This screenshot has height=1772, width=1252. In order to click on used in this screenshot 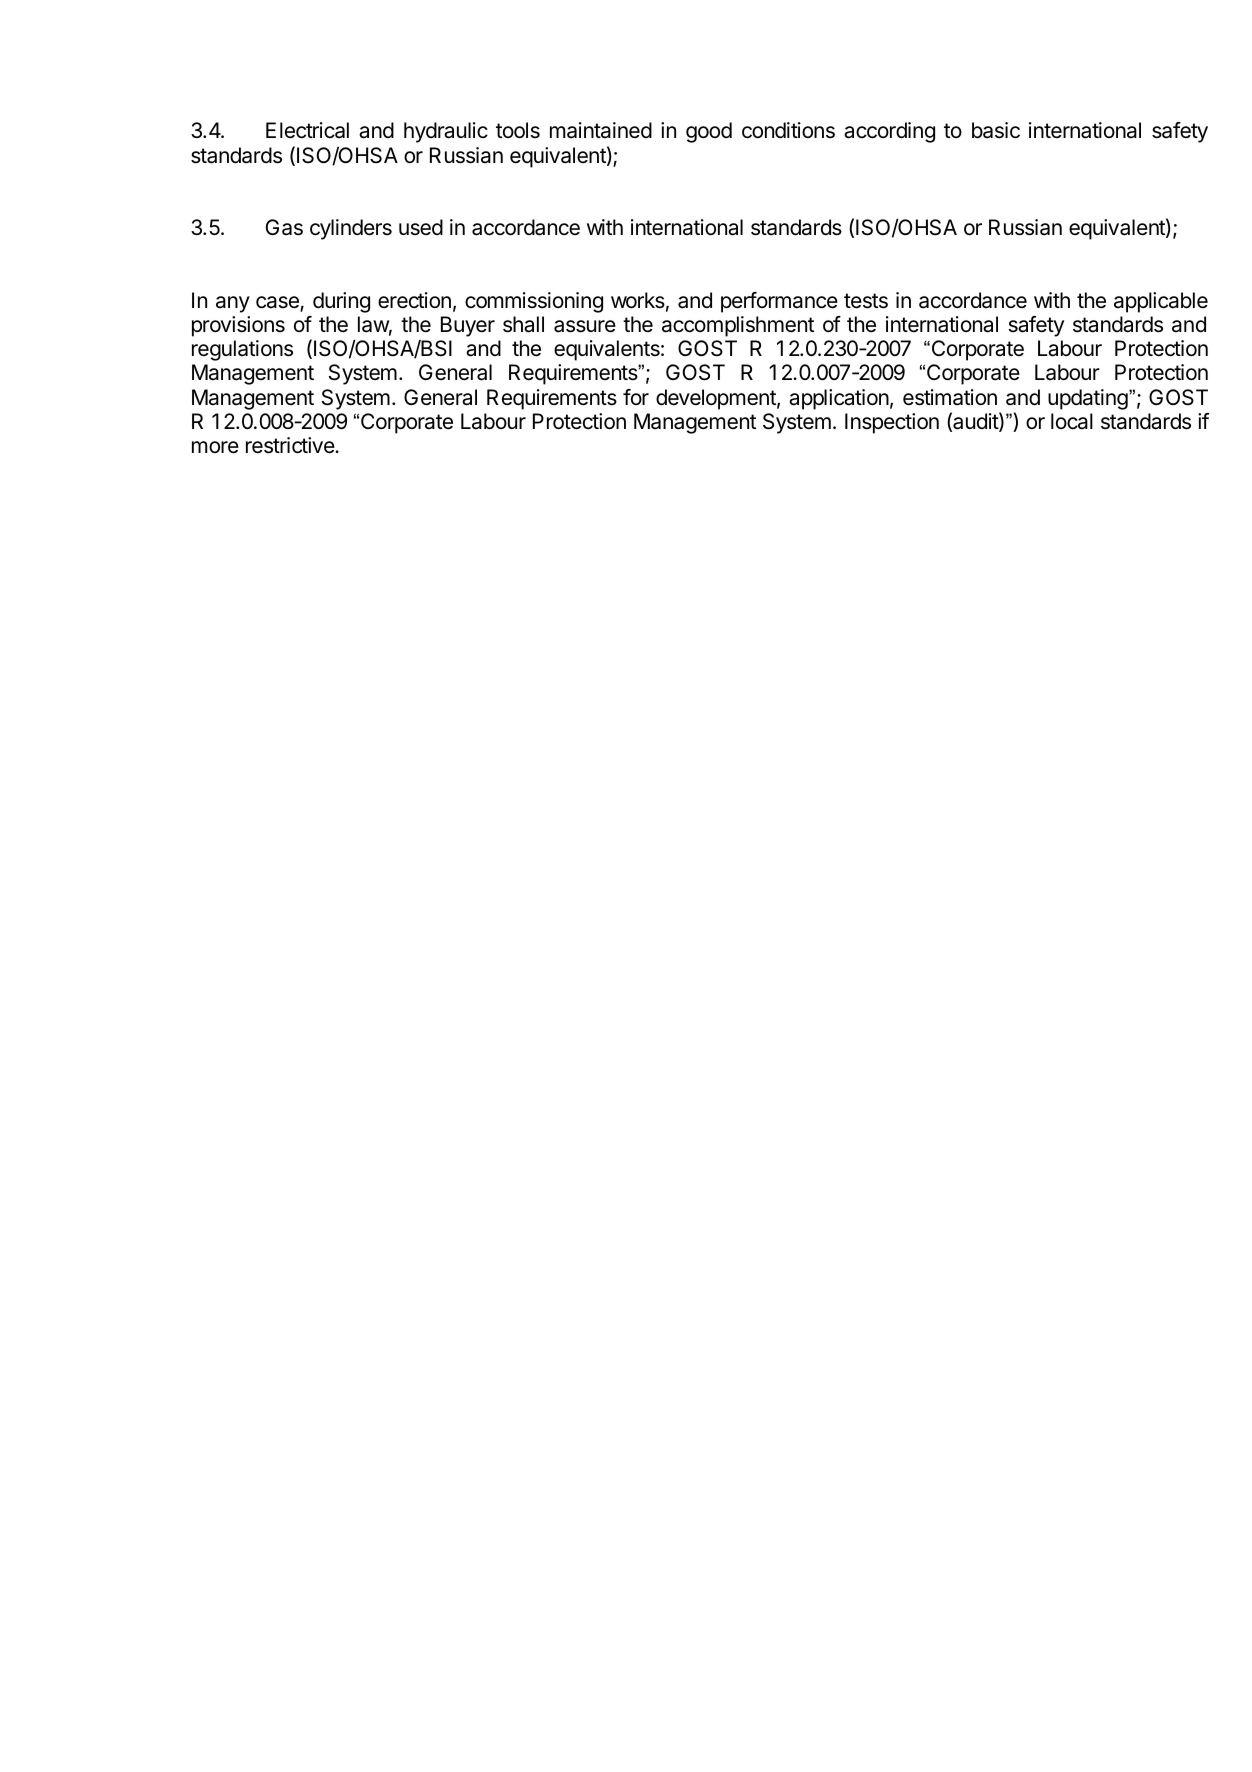, I will do `click(421, 227)`.
